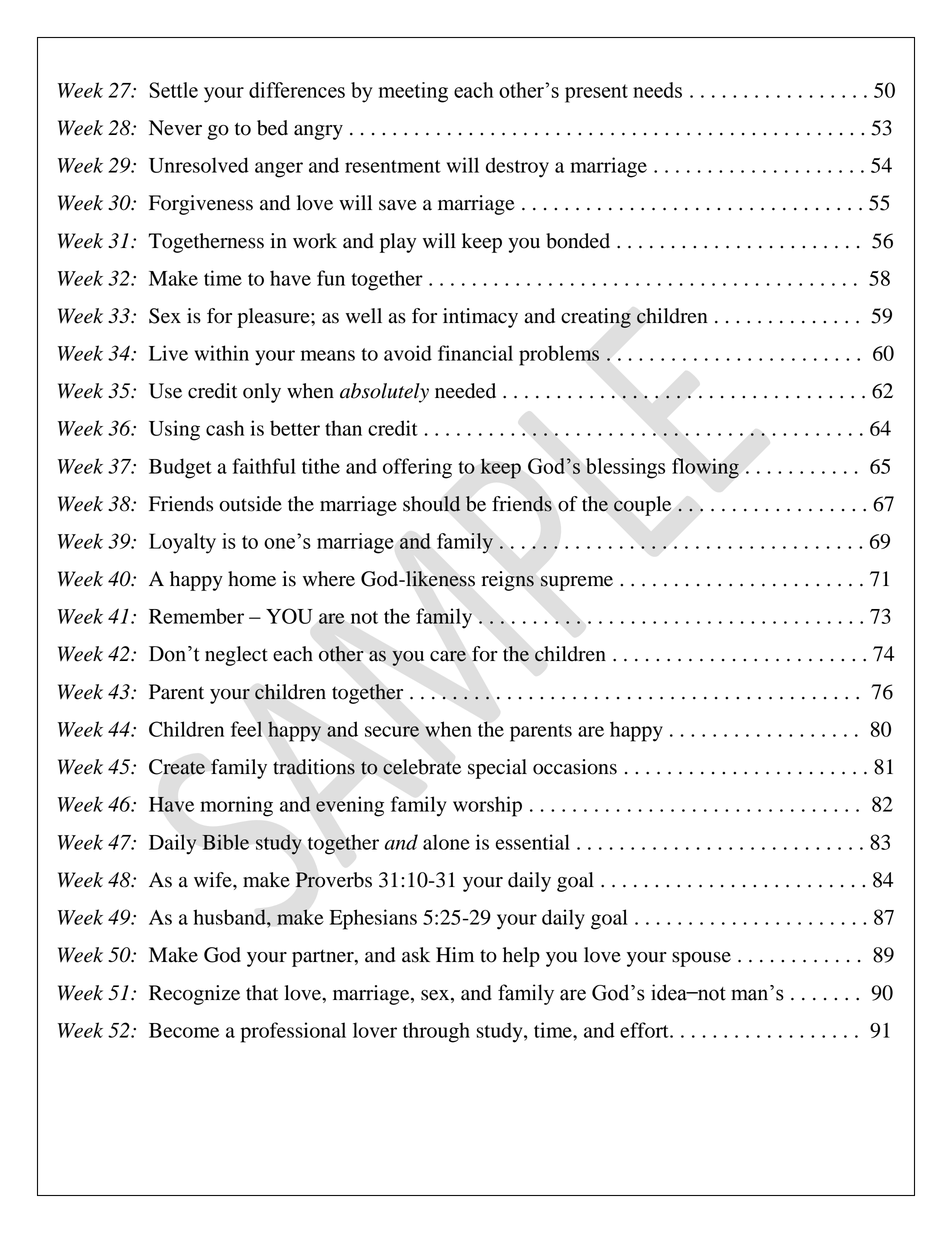 The image size is (952, 1233). I want to click on meeting, so click(413, 92).
